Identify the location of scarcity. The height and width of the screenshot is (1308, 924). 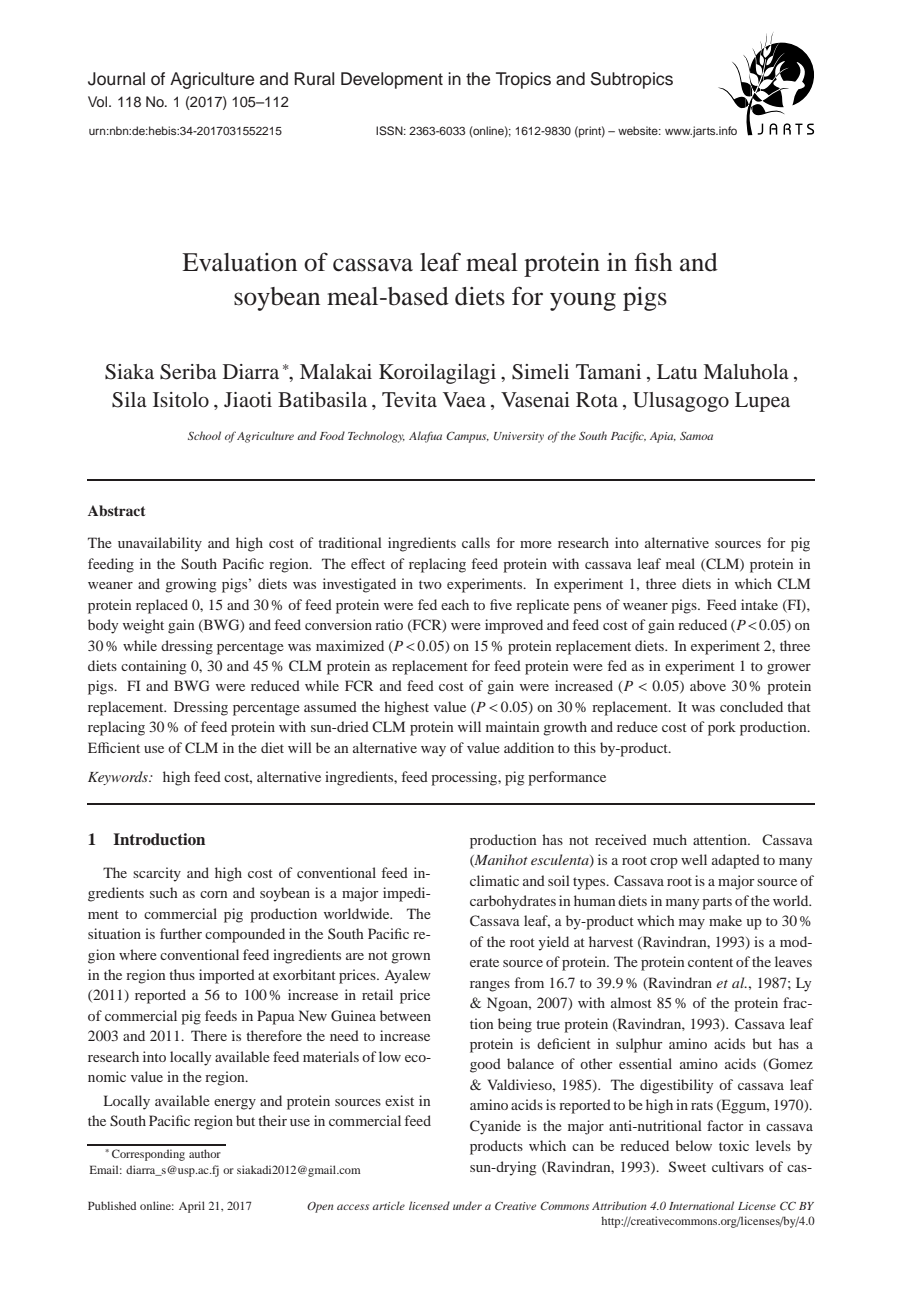
(157, 874).
